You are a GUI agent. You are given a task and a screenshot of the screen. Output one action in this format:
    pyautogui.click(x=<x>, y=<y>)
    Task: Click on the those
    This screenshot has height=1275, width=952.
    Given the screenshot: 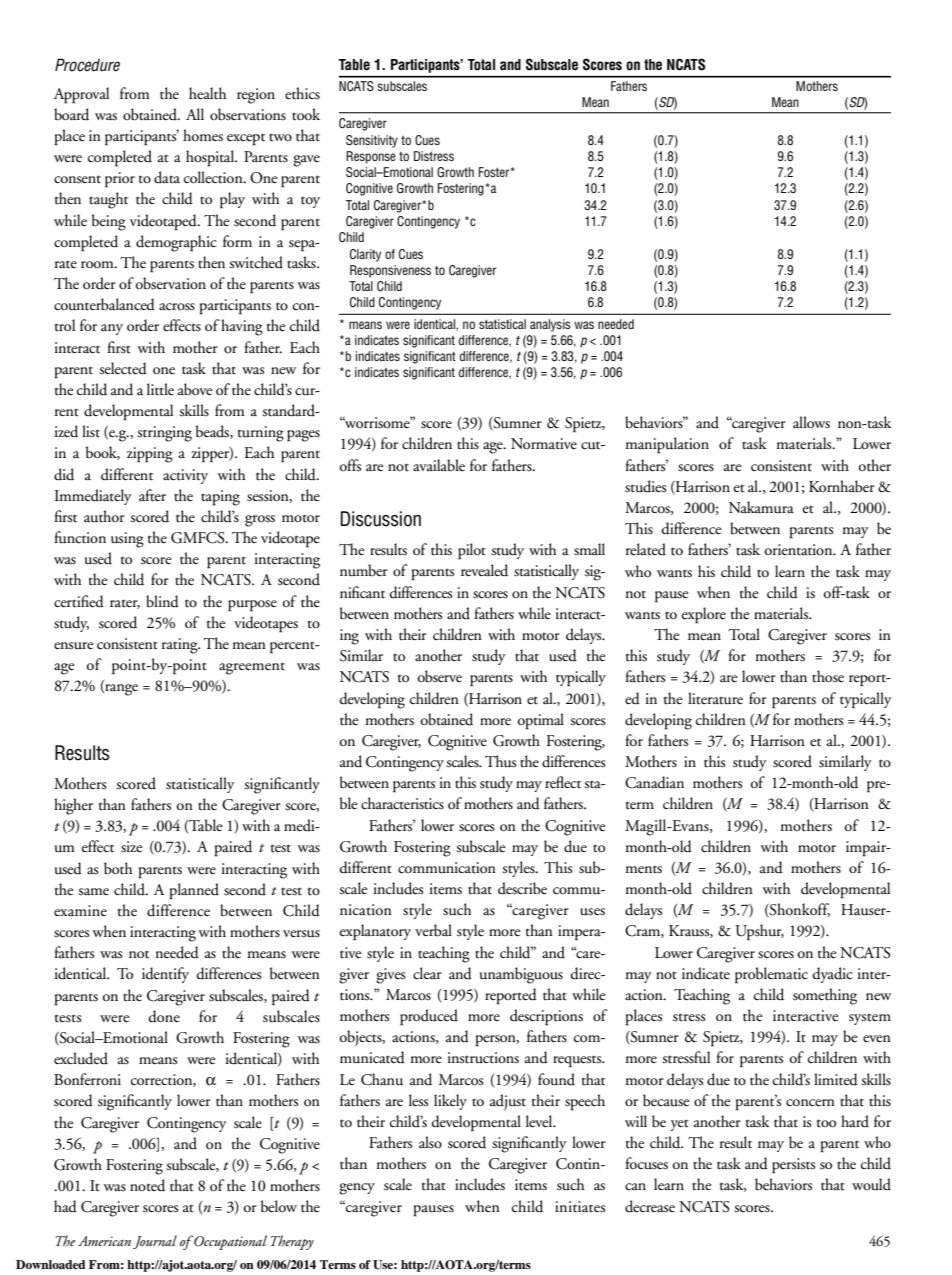 What is the action you would take?
    pyautogui.click(x=828, y=676)
